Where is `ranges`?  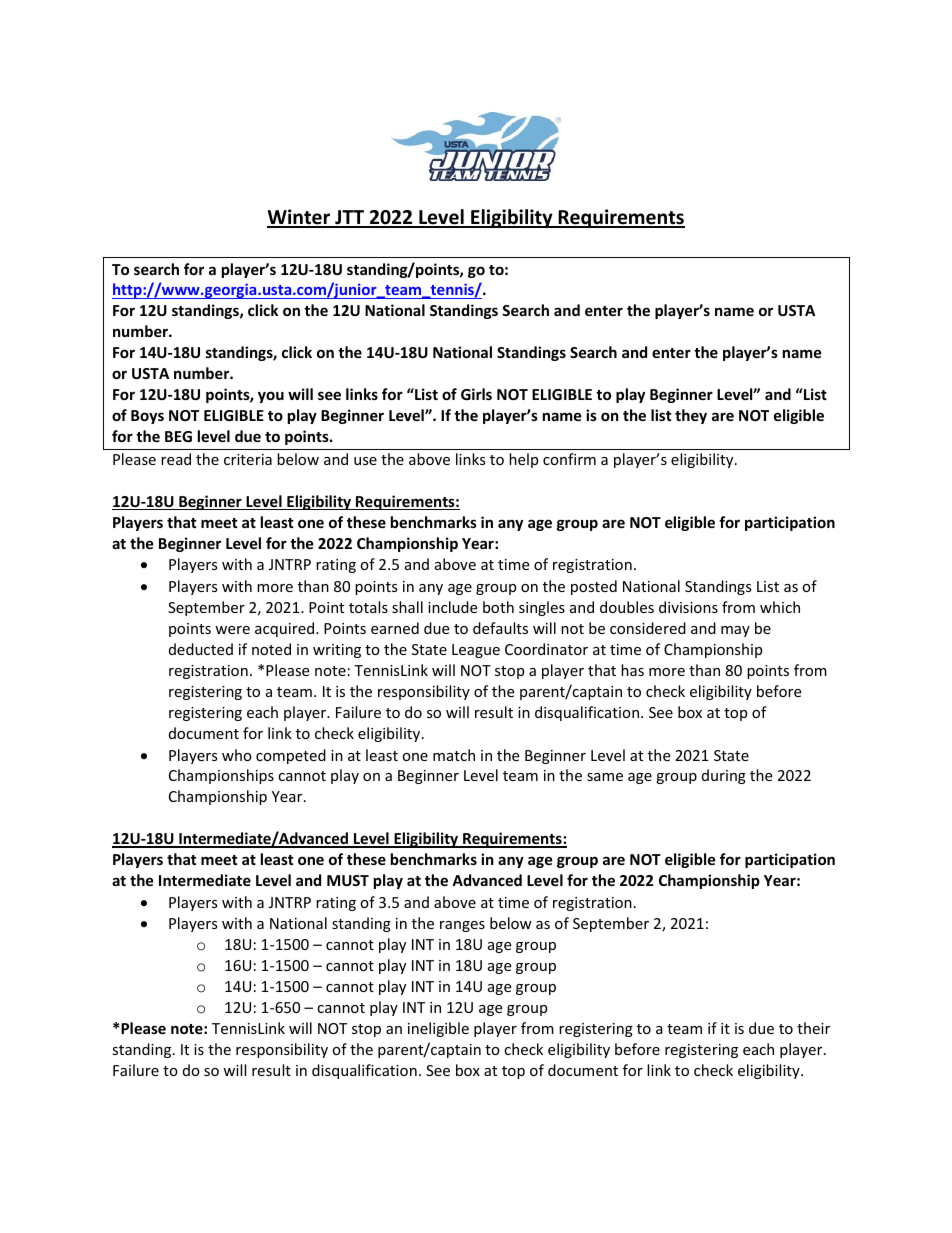
ranges is located at coordinates (462, 926).
